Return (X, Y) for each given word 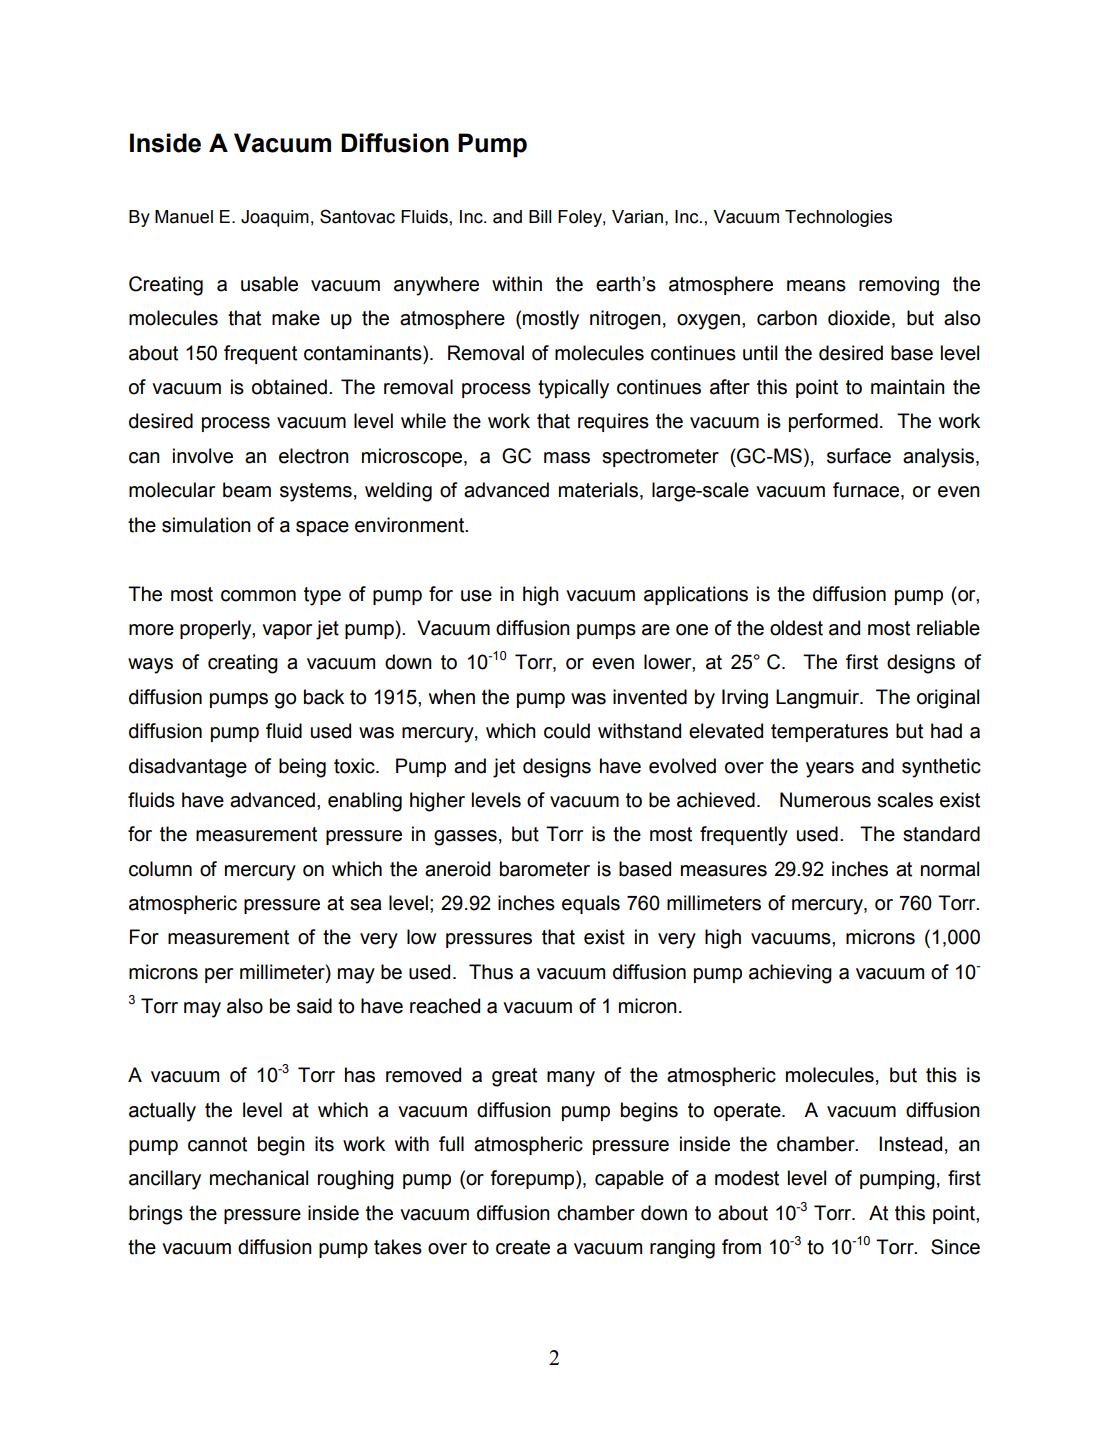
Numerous (825, 800)
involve (203, 456)
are (656, 630)
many (571, 1079)
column (160, 869)
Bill (540, 216)
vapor (287, 631)
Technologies (838, 218)
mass (567, 458)
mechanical (259, 1178)
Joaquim (275, 218)
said (314, 1006)
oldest (796, 628)
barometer (545, 869)
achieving (790, 974)
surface (859, 456)
